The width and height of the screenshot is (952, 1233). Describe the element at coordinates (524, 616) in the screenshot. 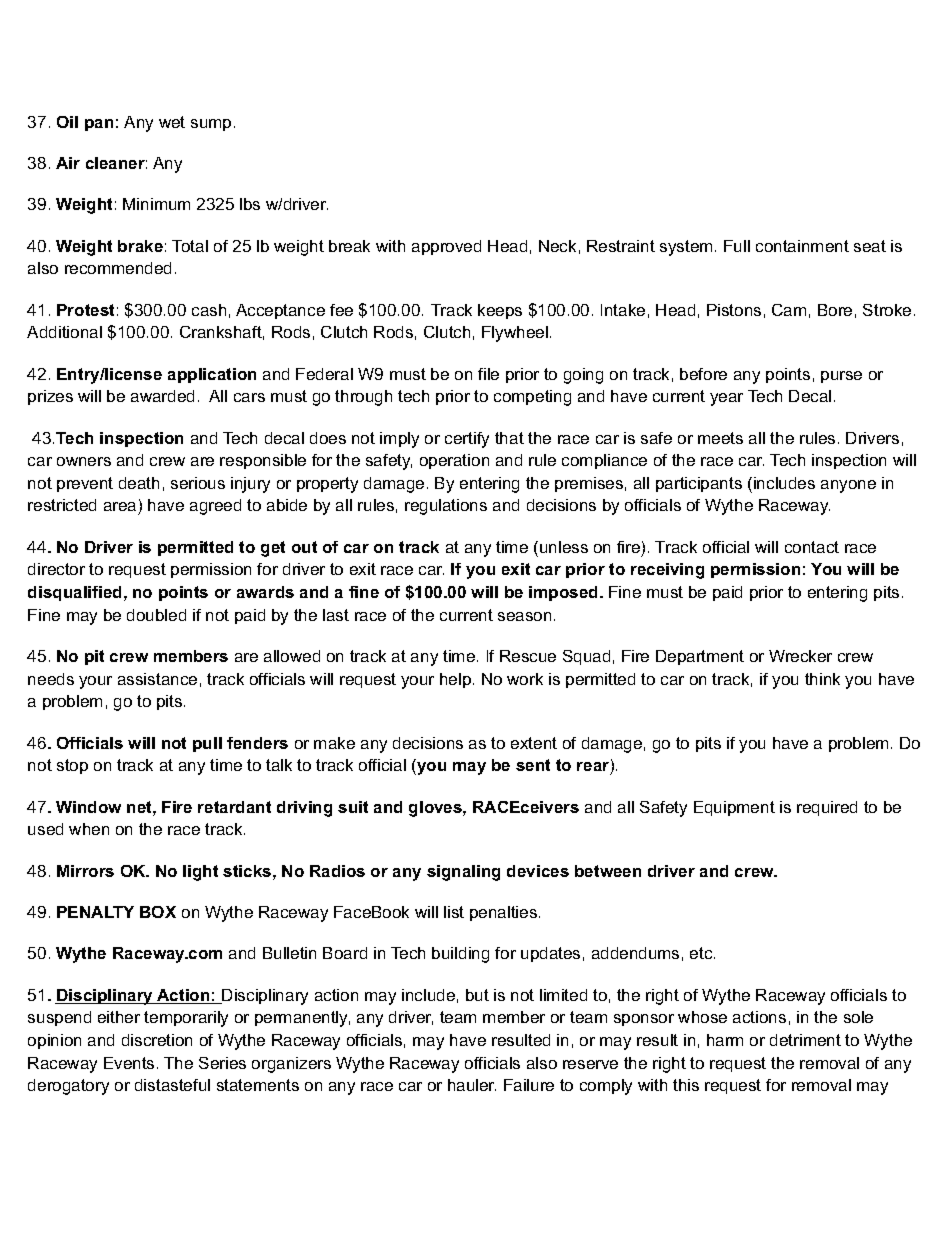

I see `season` at that location.
